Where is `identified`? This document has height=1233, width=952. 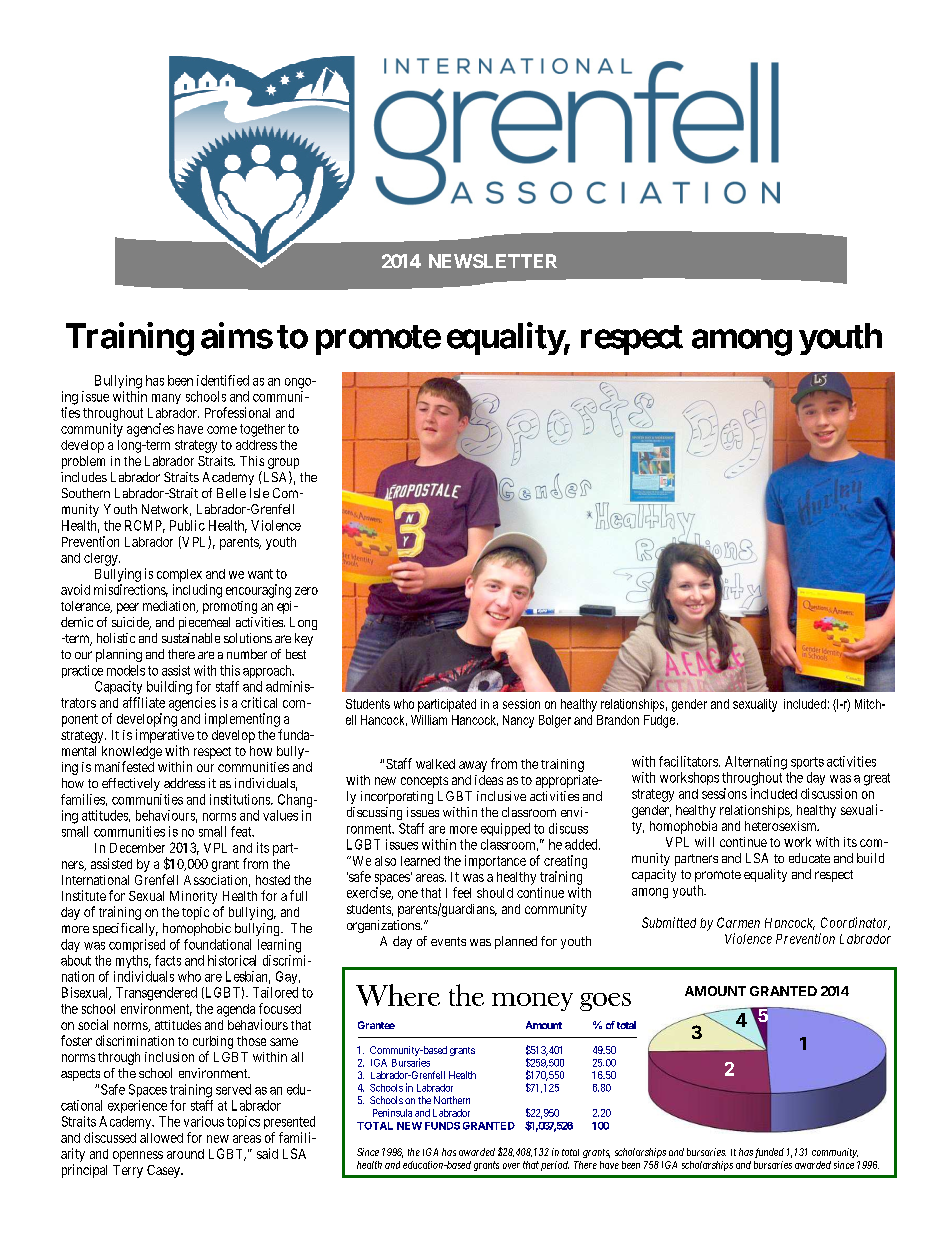 identified is located at coordinates (223, 380).
